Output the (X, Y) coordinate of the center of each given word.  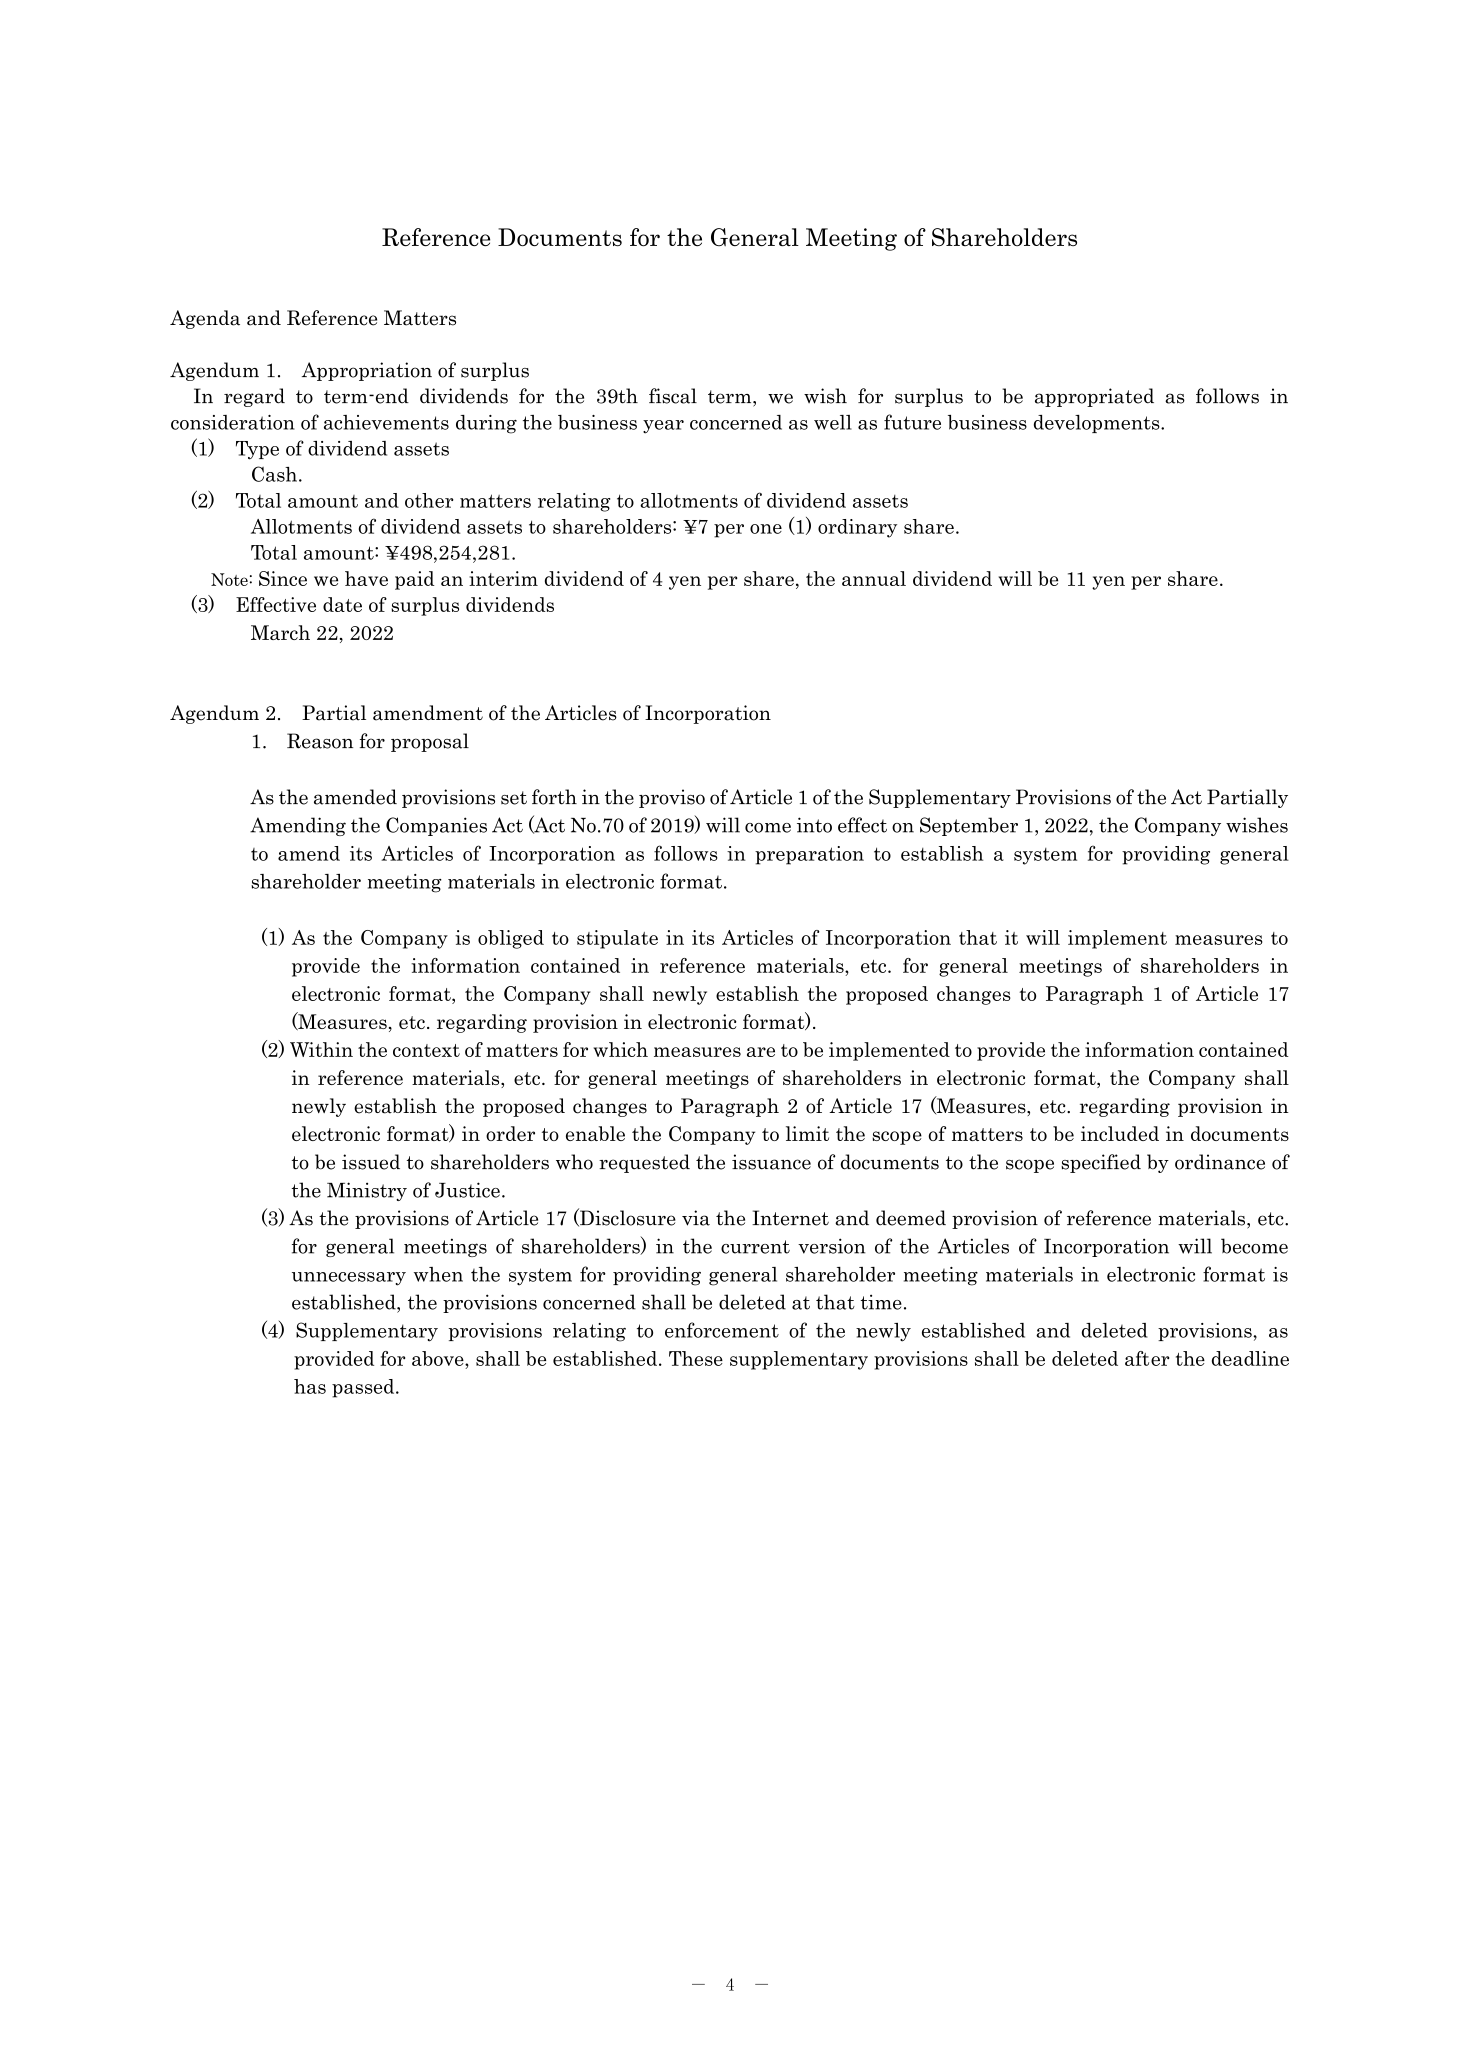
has (310, 1386)
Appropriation (367, 371)
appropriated (1094, 397)
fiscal (673, 396)
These (696, 1358)
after (1147, 1358)
